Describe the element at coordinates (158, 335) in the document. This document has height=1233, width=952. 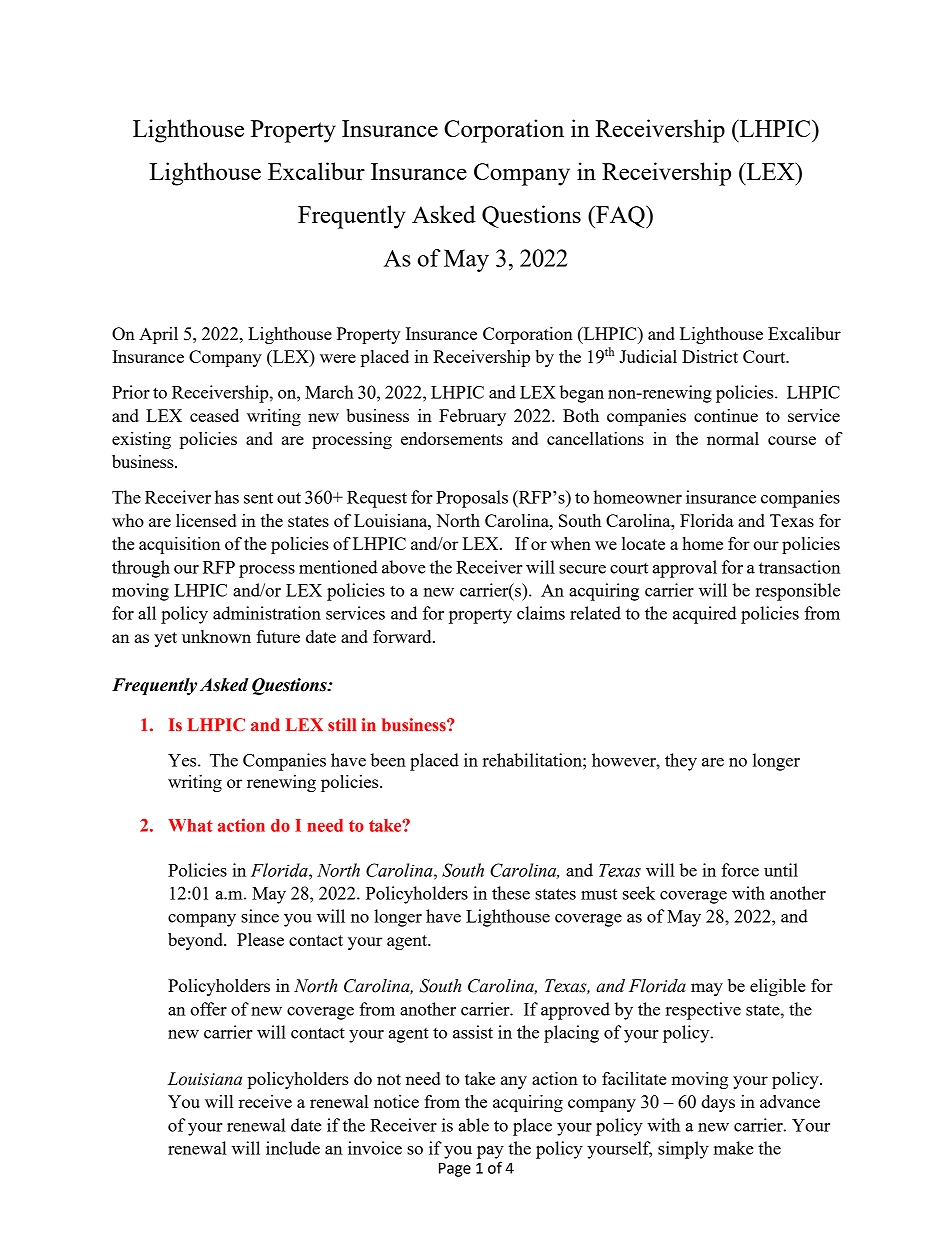
I see `April` at that location.
